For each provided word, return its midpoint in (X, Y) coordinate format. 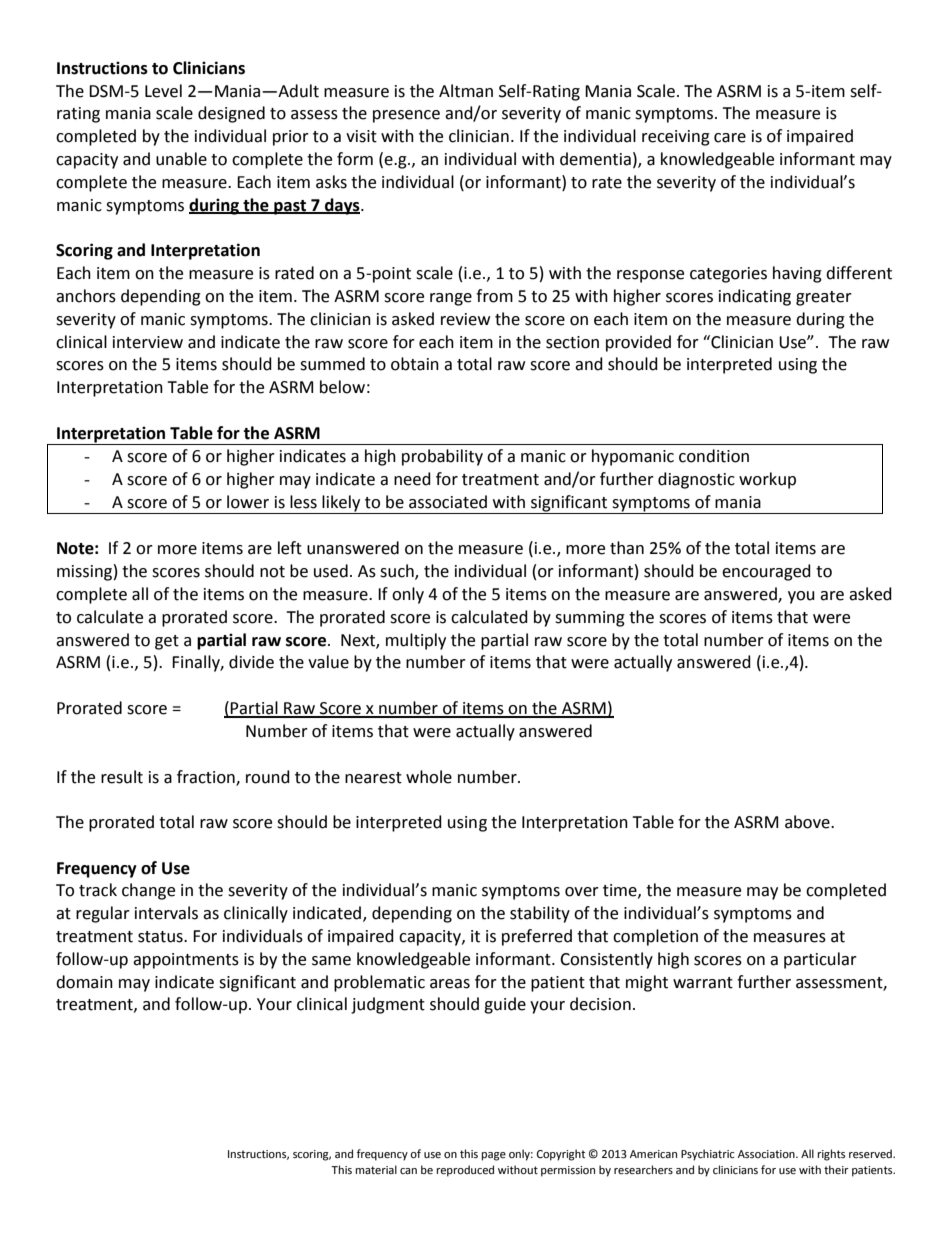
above (808, 822)
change (148, 891)
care (730, 138)
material (376, 1170)
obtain (415, 364)
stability (540, 914)
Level (163, 91)
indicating (755, 297)
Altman (466, 91)
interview (148, 342)
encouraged (766, 572)
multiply (416, 641)
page (494, 1156)
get (167, 642)
